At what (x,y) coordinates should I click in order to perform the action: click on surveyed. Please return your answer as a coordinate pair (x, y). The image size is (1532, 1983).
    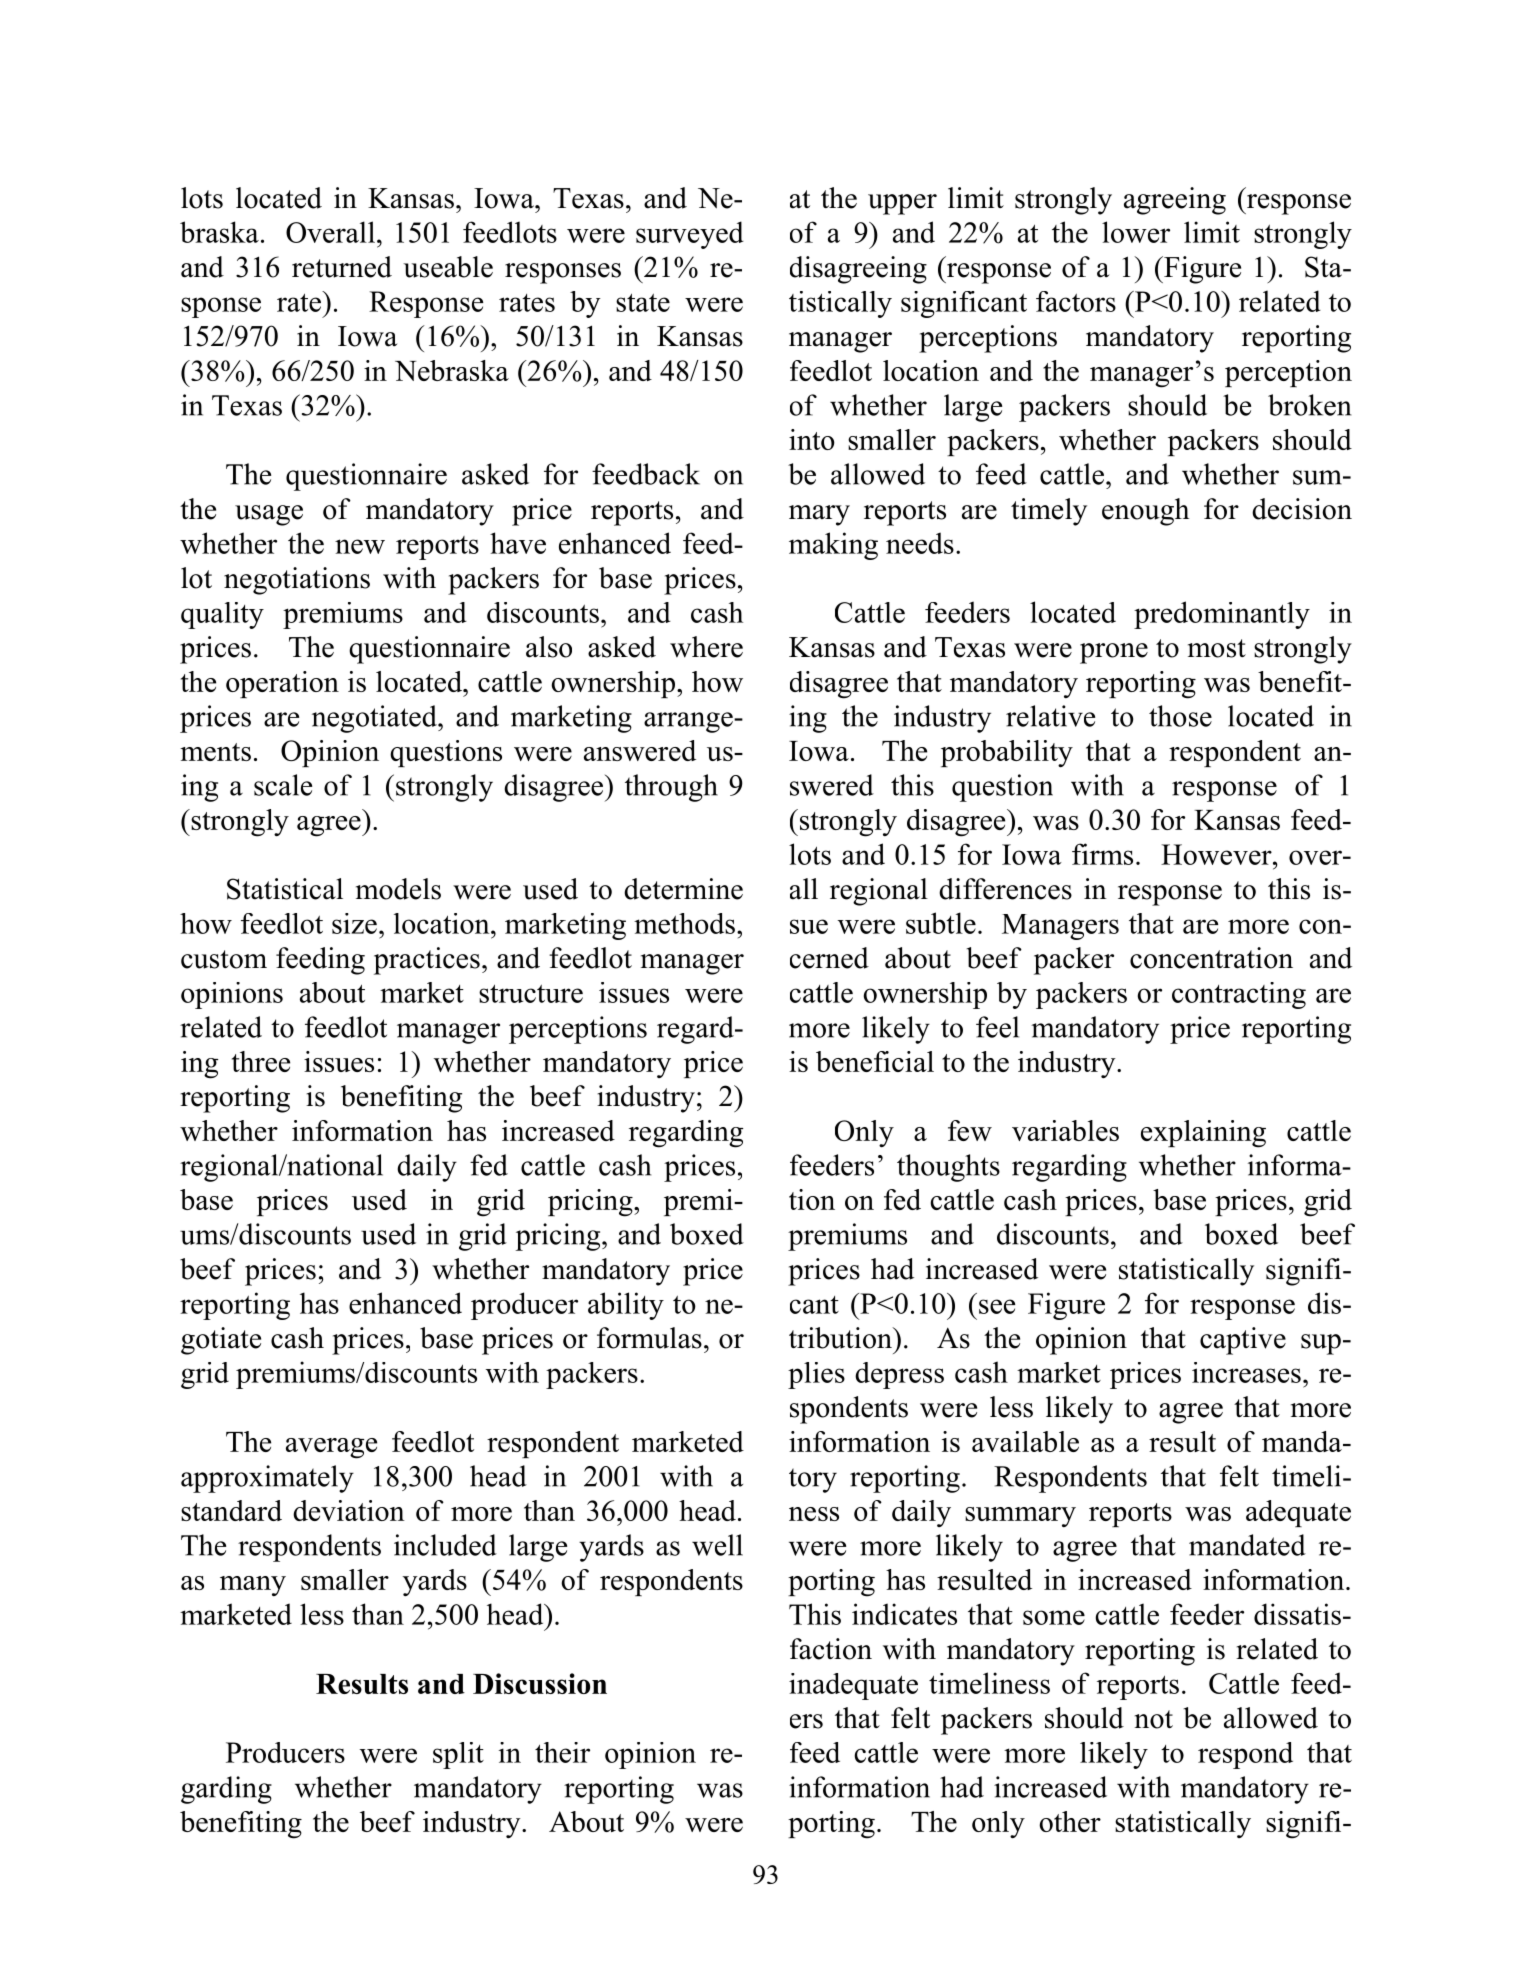
    Looking at the image, I should click on (690, 235).
